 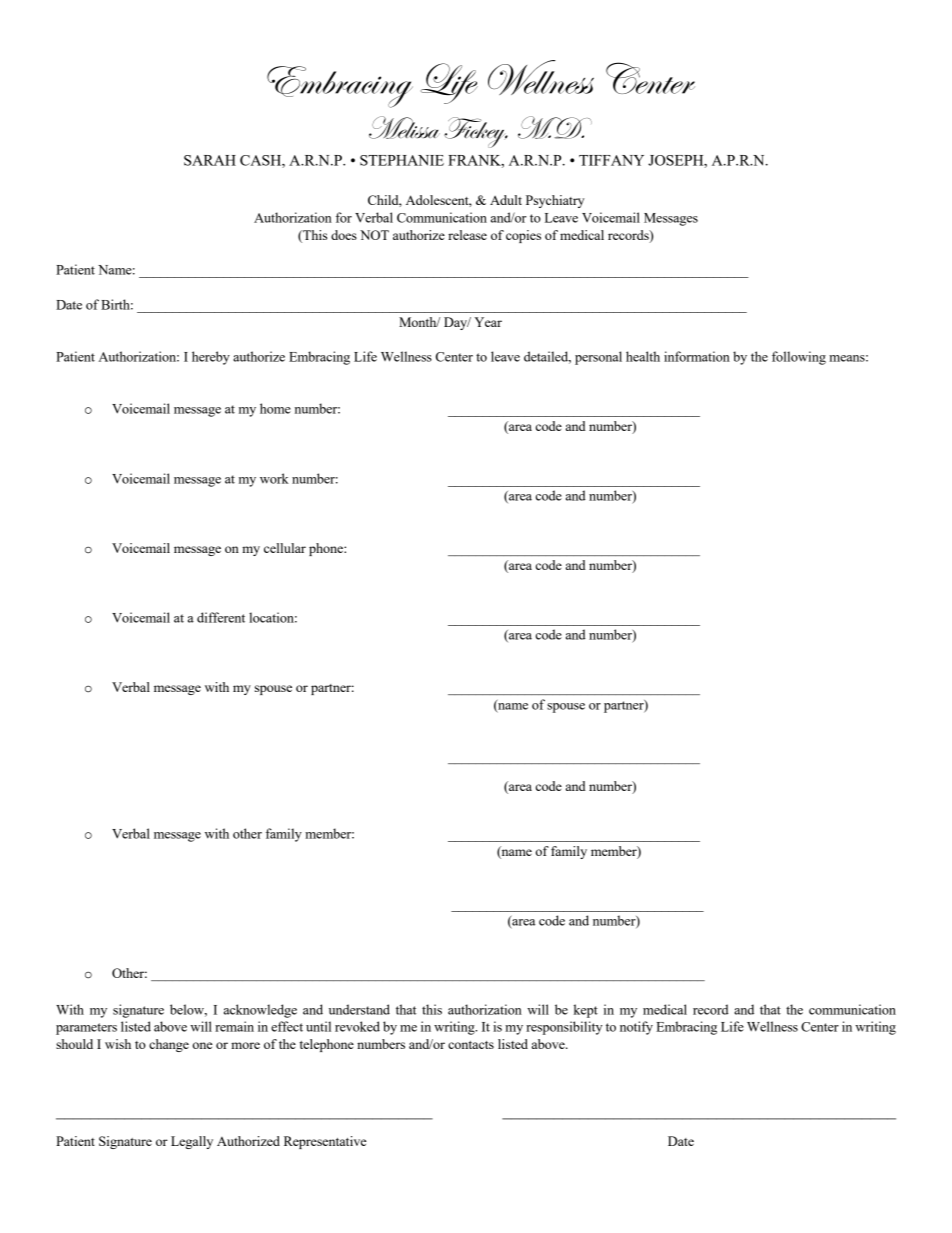 I want to click on Legally, so click(x=192, y=1142).
